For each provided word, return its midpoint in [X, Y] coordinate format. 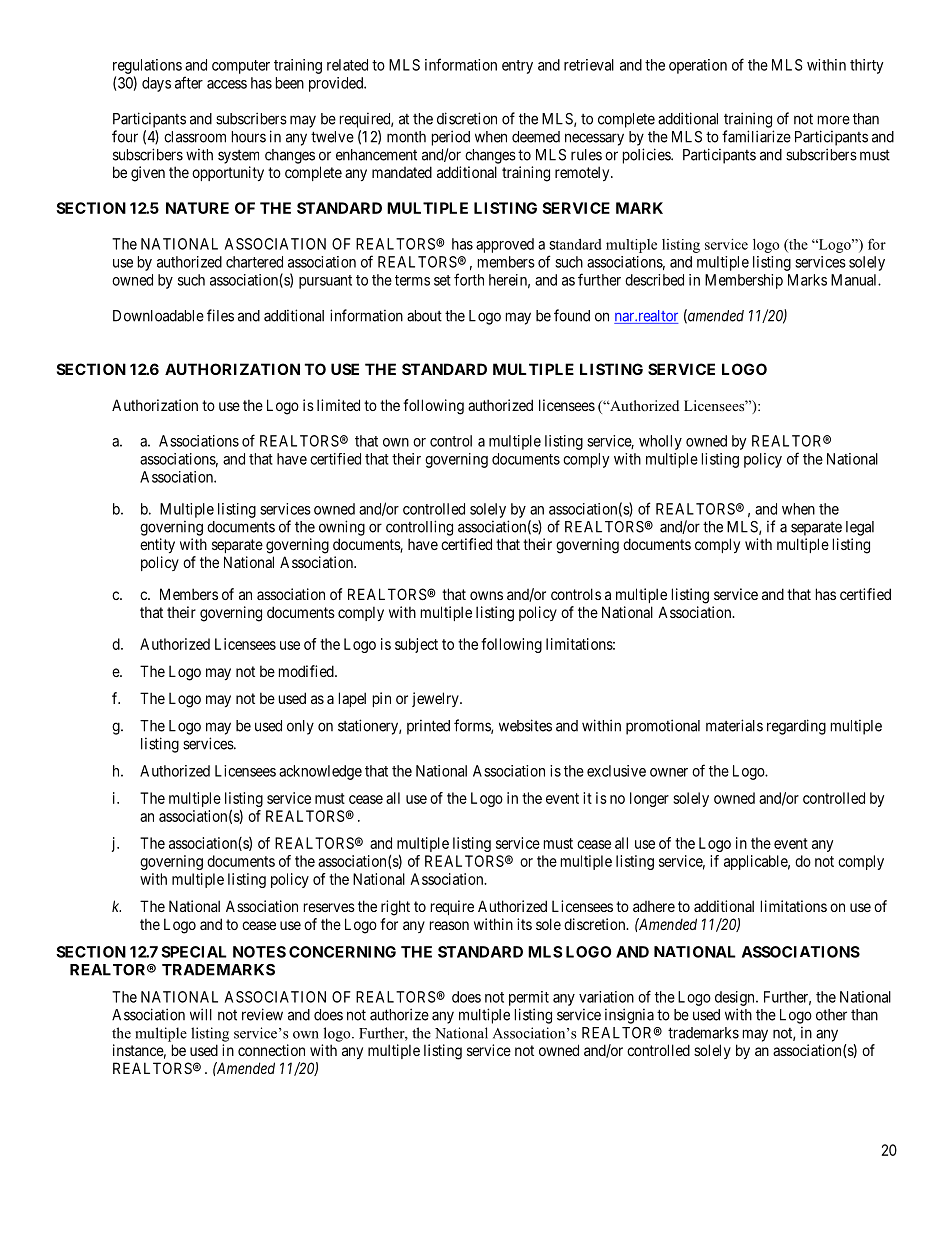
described [654, 280]
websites [525, 725]
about [424, 316]
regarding [796, 727]
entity [157, 545]
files [220, 315]
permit [529, 998]
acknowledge [320, 772]
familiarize [756, 136]
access [227, 84]
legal [860, 528]
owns [486, 595]
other [831, 1015]
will [201, 1014]
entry [517, 67]
